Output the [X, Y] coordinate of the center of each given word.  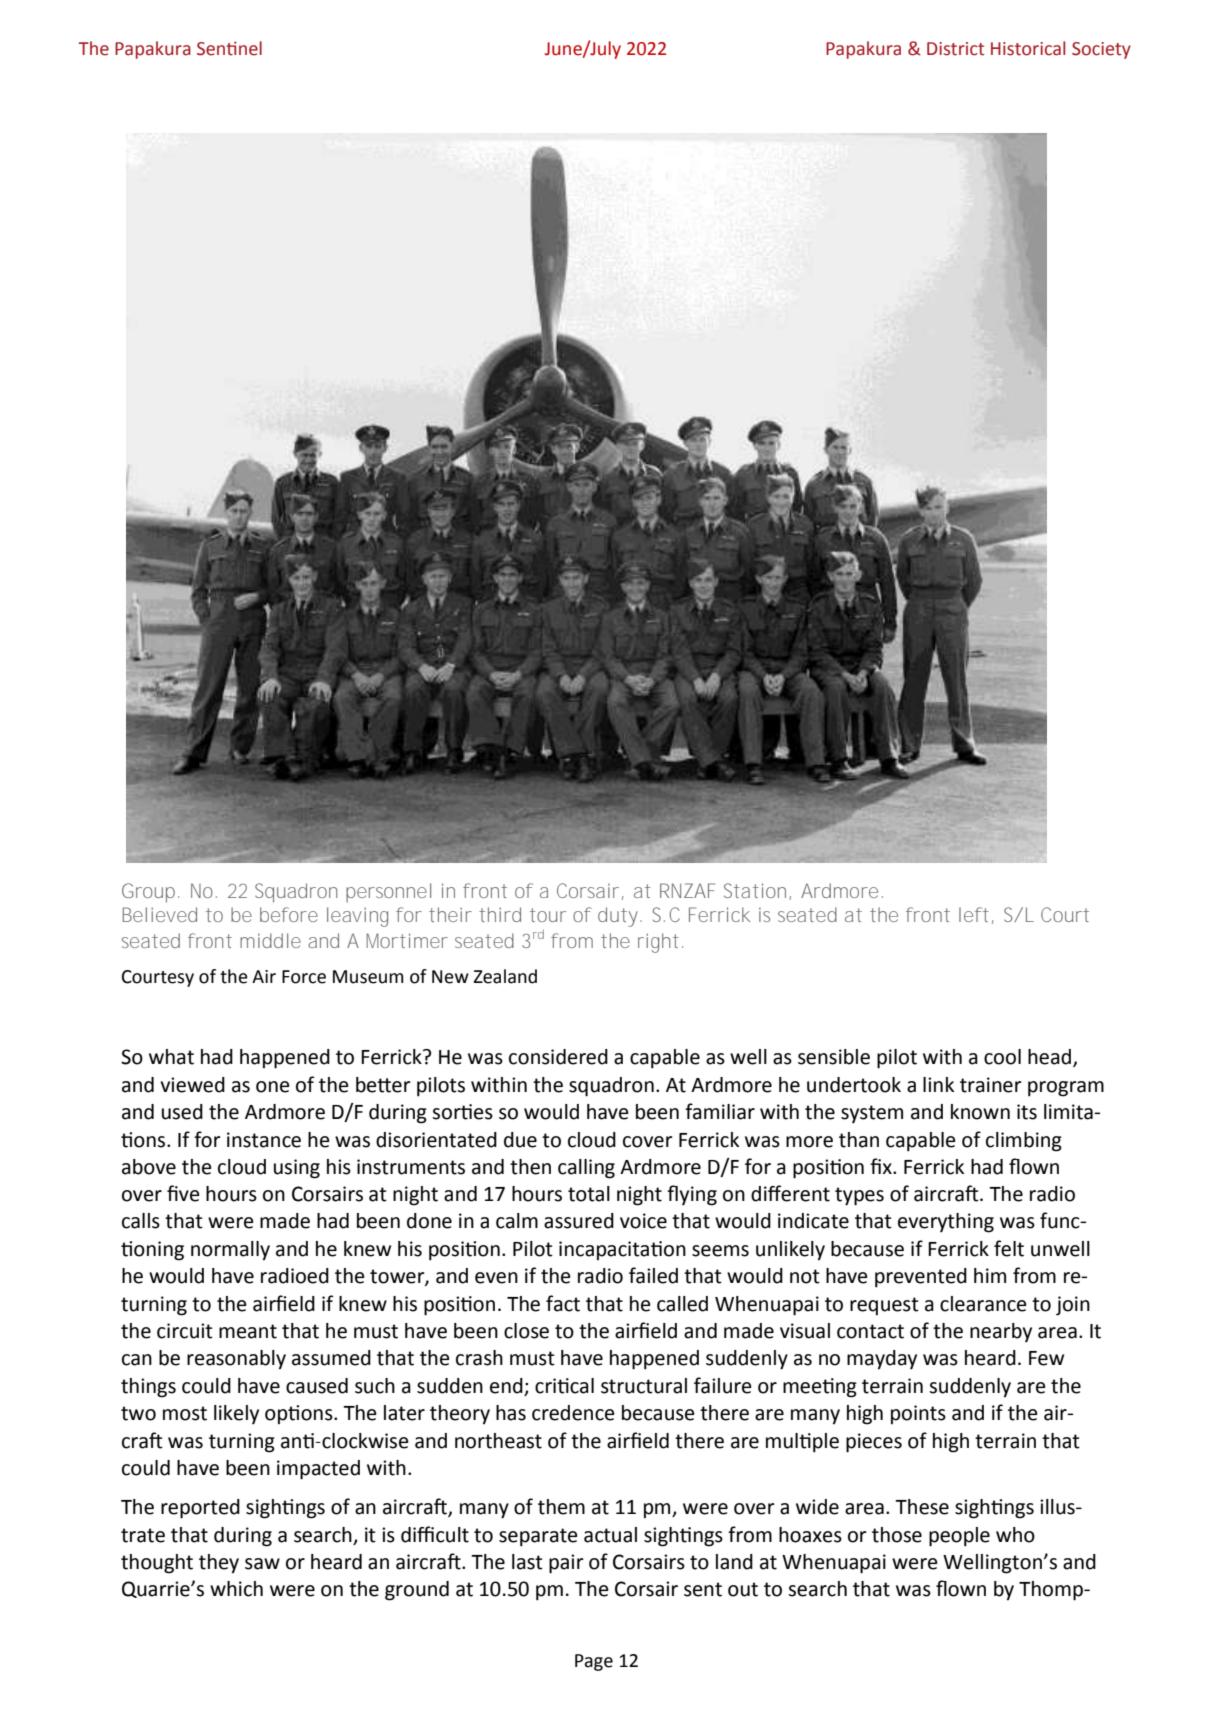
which [236, 1589]
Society [1101, 50]
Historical [1028, 48]
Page [594, 1662]
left [976, 915]
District [955, 49]
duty [620, 917]
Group [150, 893]
